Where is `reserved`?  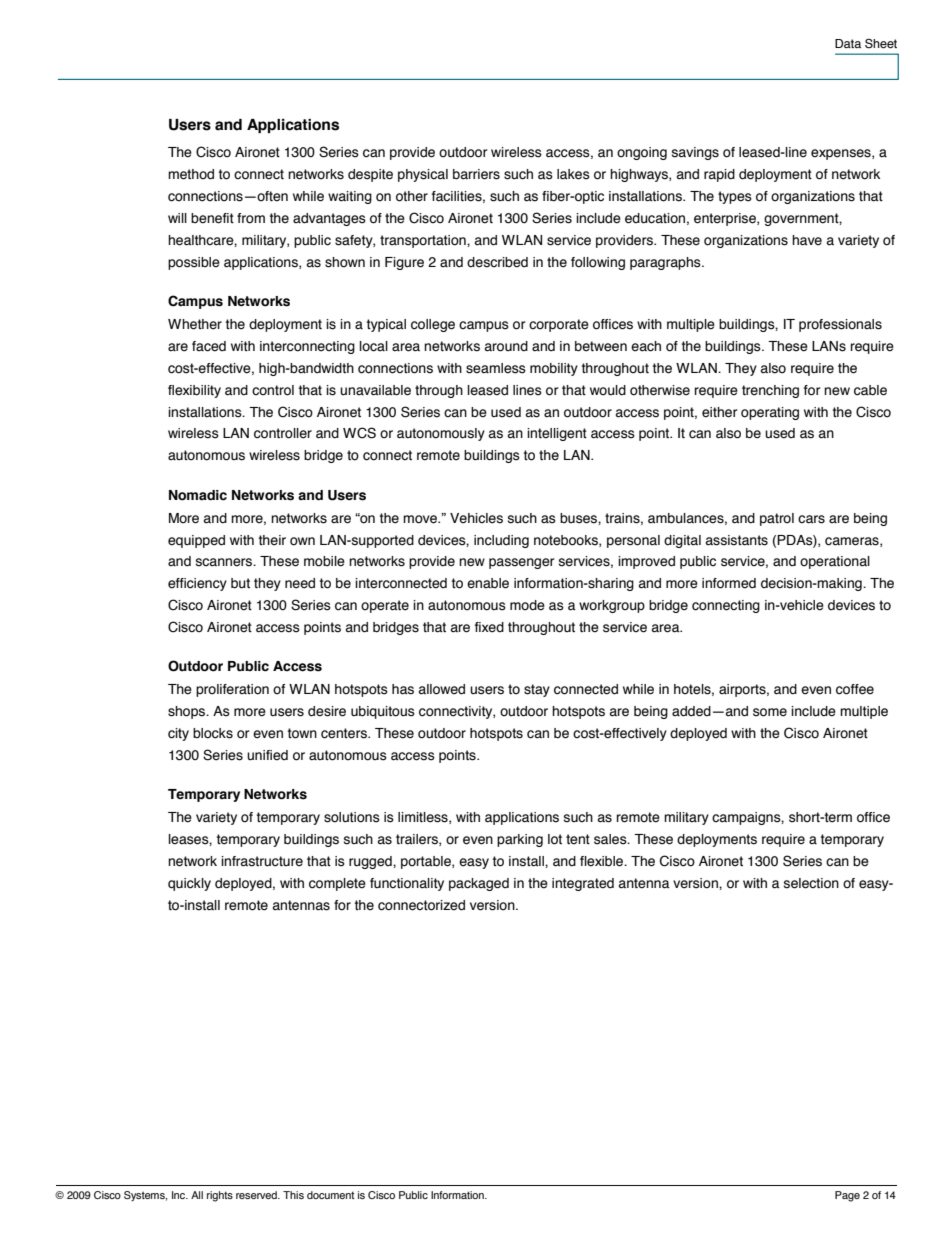
reserved is located at coordinates (257, 1195).
